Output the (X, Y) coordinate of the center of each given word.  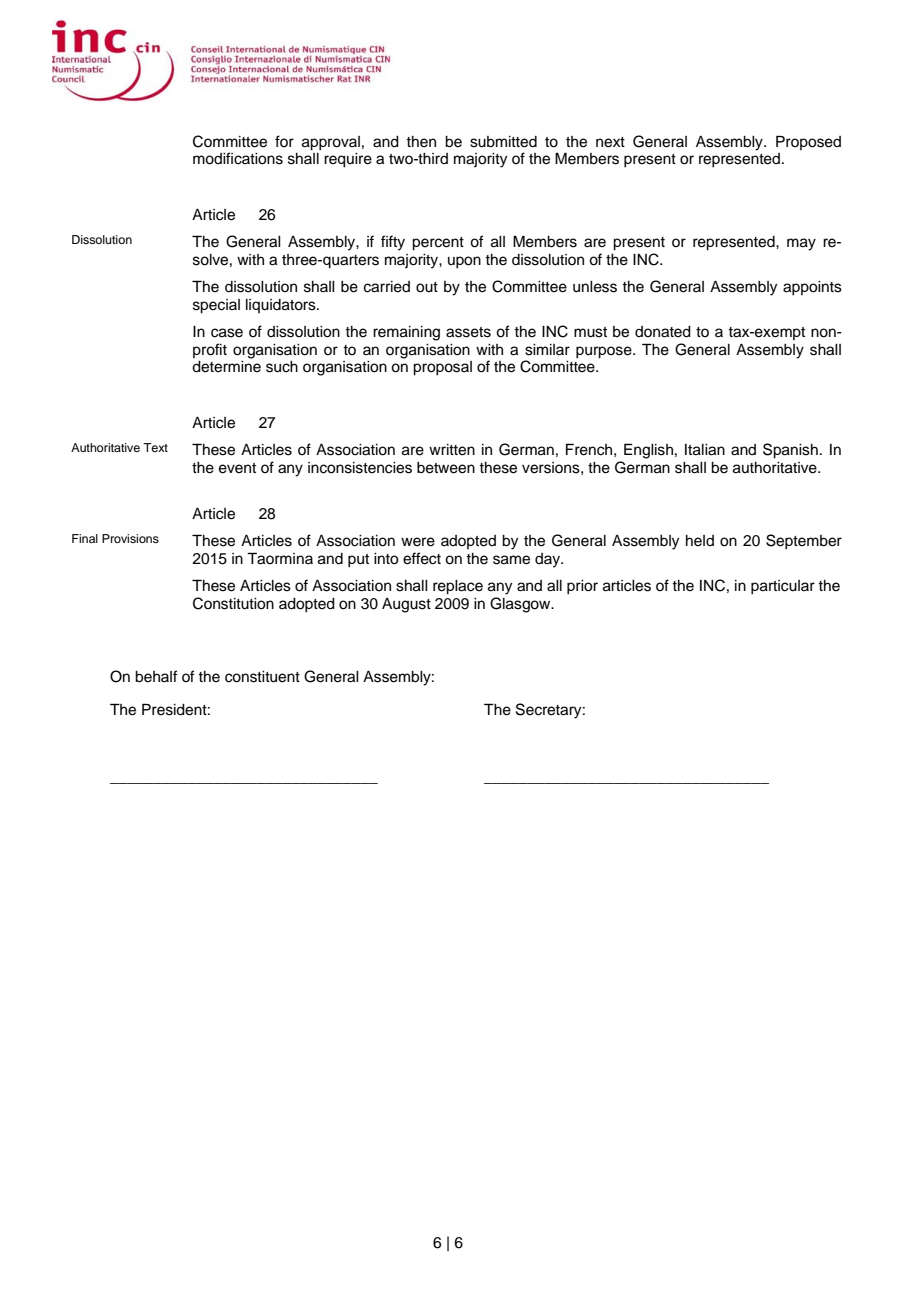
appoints (812, 288)
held (700, 541)
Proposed (808, 142)
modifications (238, 158)
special (216, 306)
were (418, 542)
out (427, 287)
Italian (705, 450)
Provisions (130, 538)
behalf (156, 676)
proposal (442, 368)
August (406, 605)
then (421, 142)
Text (155, 447)
